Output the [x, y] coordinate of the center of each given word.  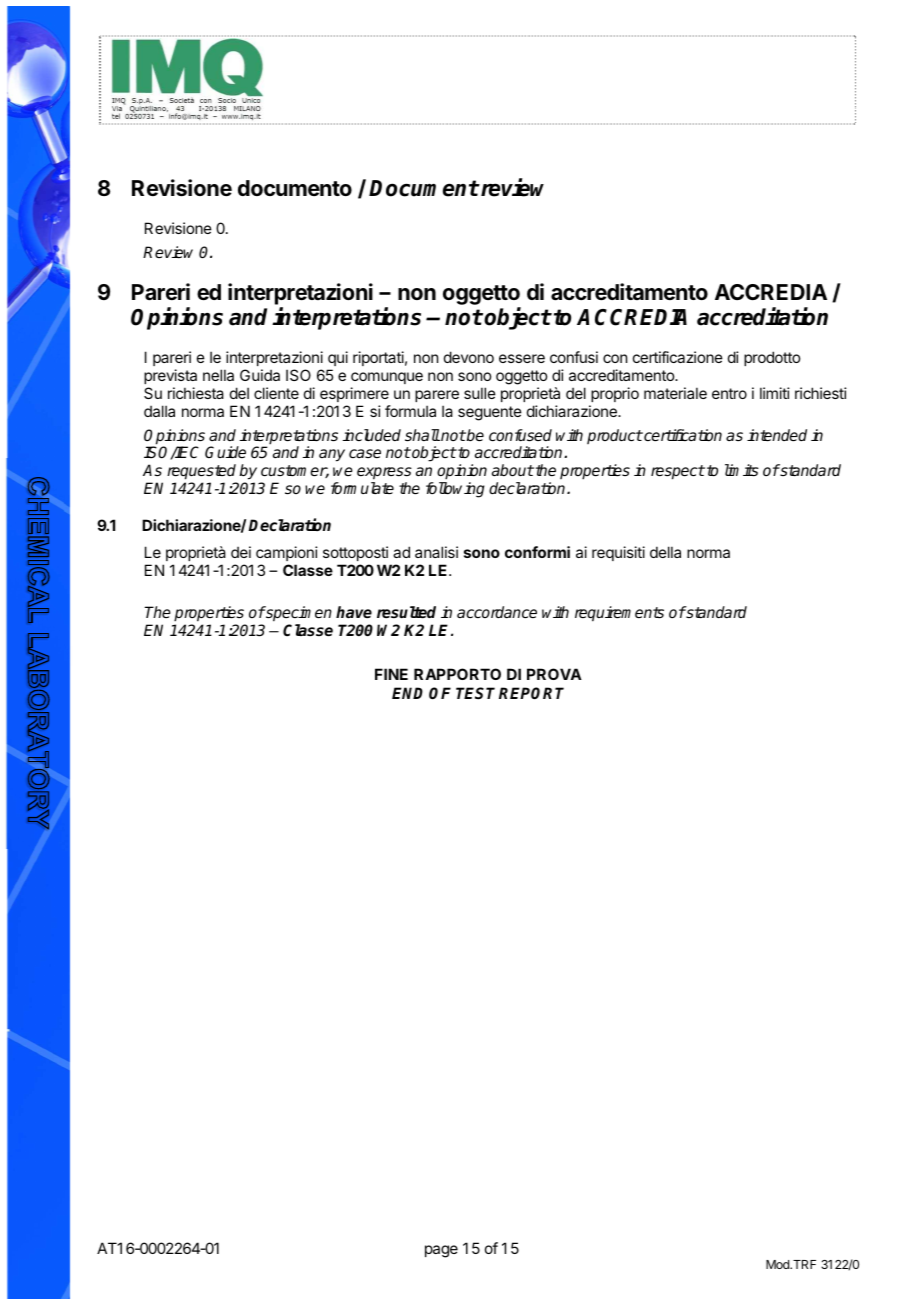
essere [522, 358]
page [441, 1251]
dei [241, 552]
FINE [391, 674]
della [665, 552]
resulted [406, 612]
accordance [497, 612]
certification [682, 435]
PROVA [554, 674]
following [455, 490]
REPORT [531, 693]
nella [218, 375]
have [354, 612]
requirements [619, 614]
